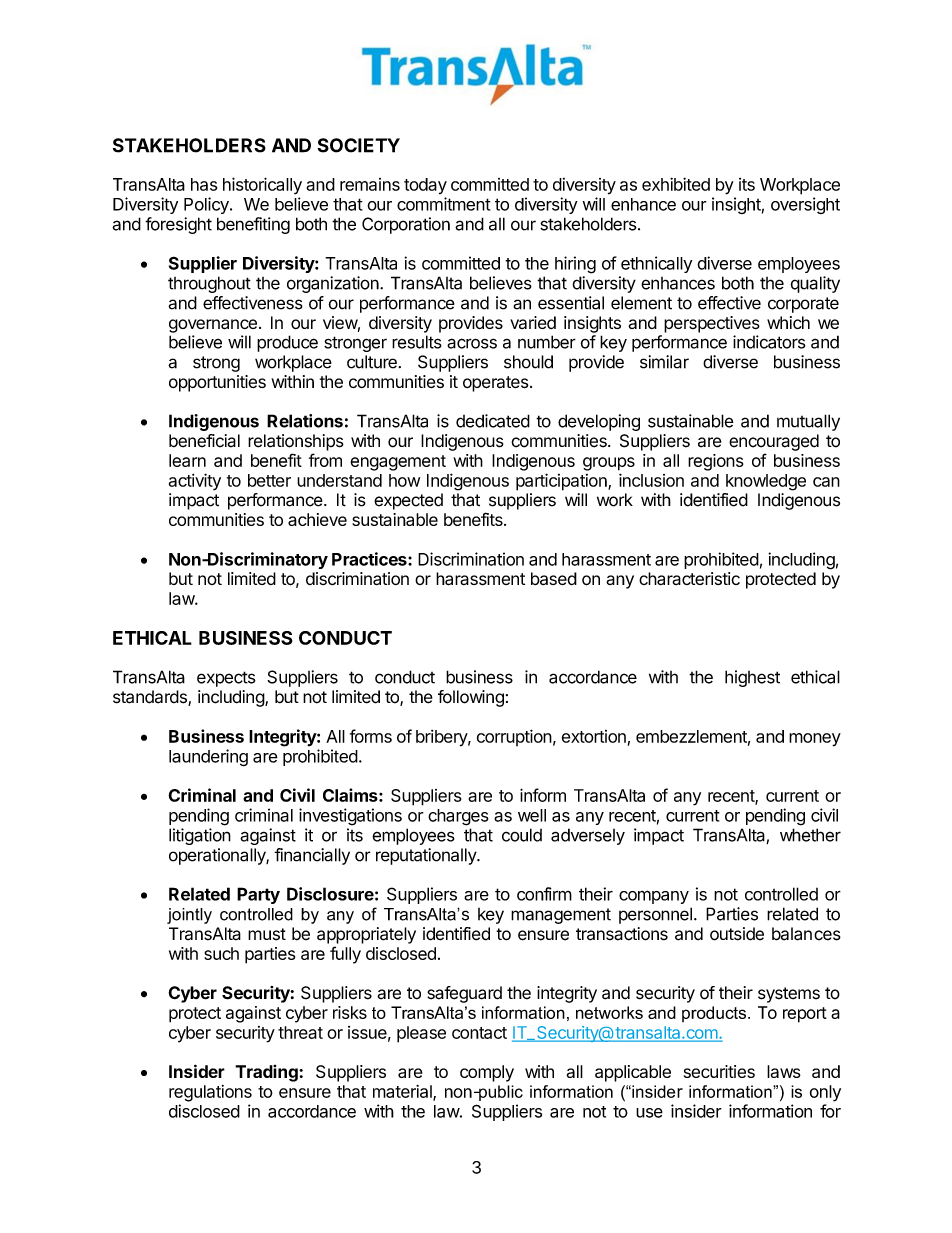  Describe the element at coordinates (487, 1073) in the screenshot. I see `comply` at that location.
